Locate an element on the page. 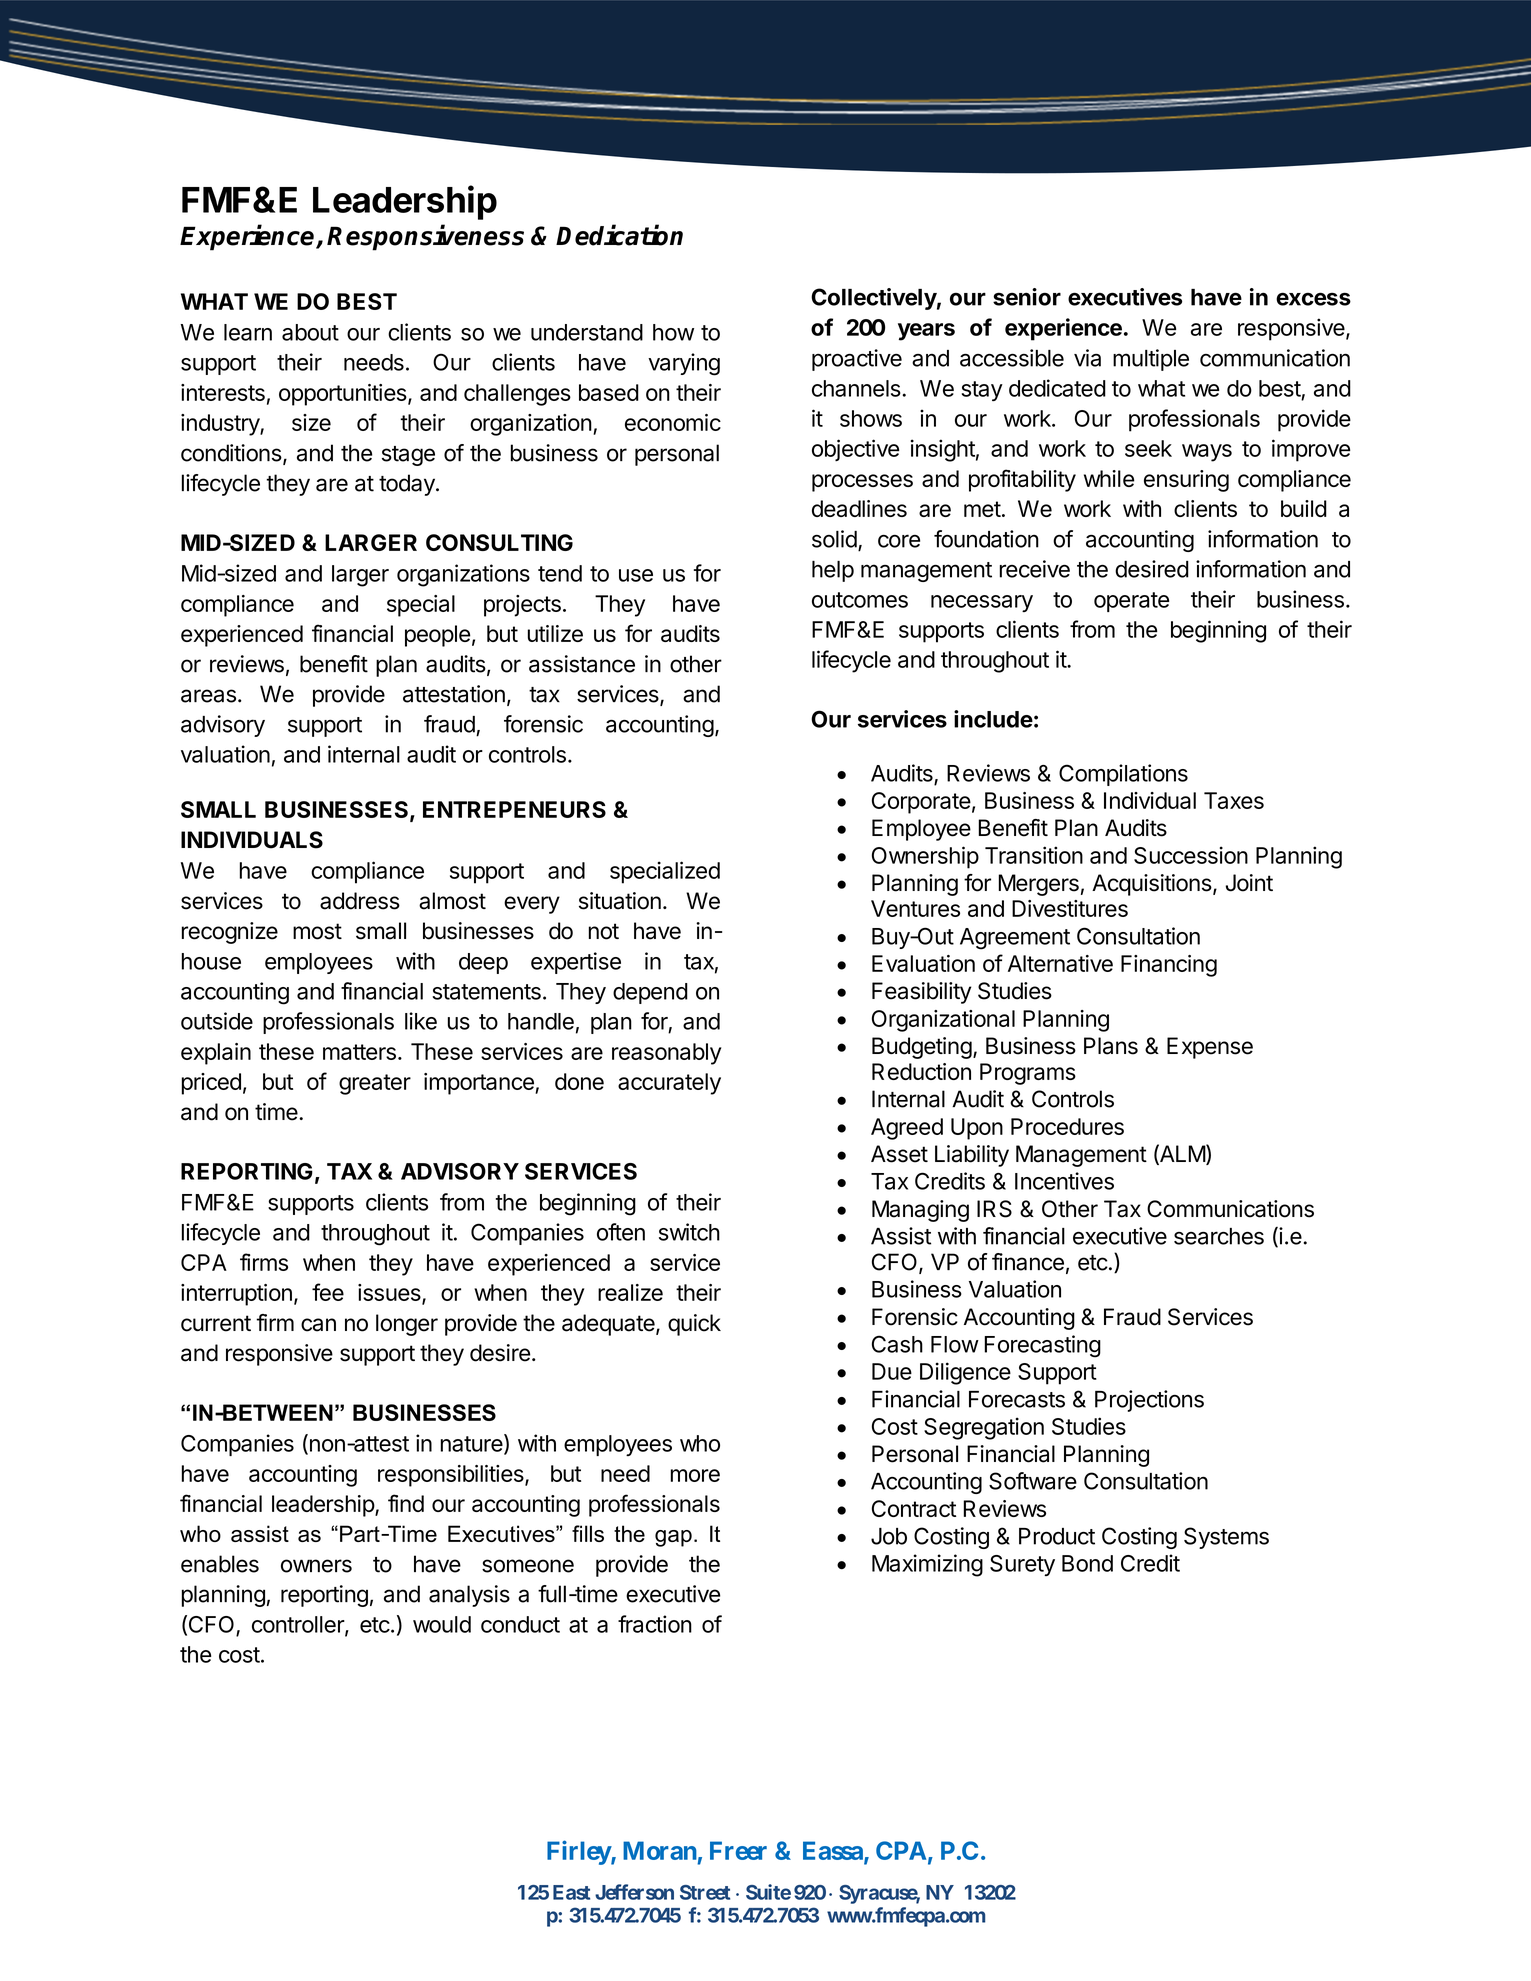 The width and height of the page is (1531, 1981). more is located at coordinates (695, 1475).
